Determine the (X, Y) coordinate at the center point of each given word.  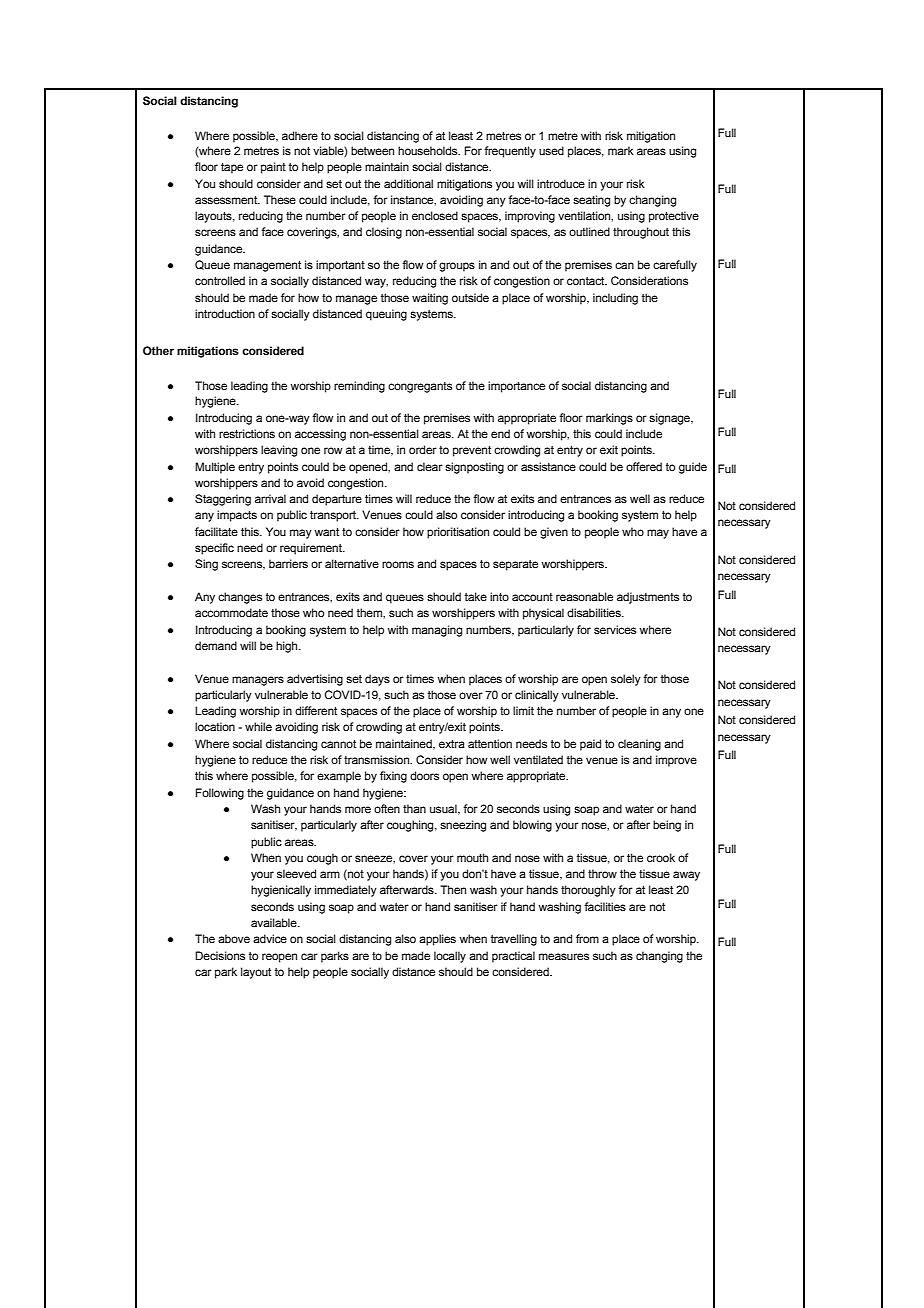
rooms (398, 564)
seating (591, 201)
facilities (605, 906)
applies (437, 940)
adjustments (648, 598)
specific (214, 549)
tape (232, 168)
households (429, 150)
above (234, 938)
